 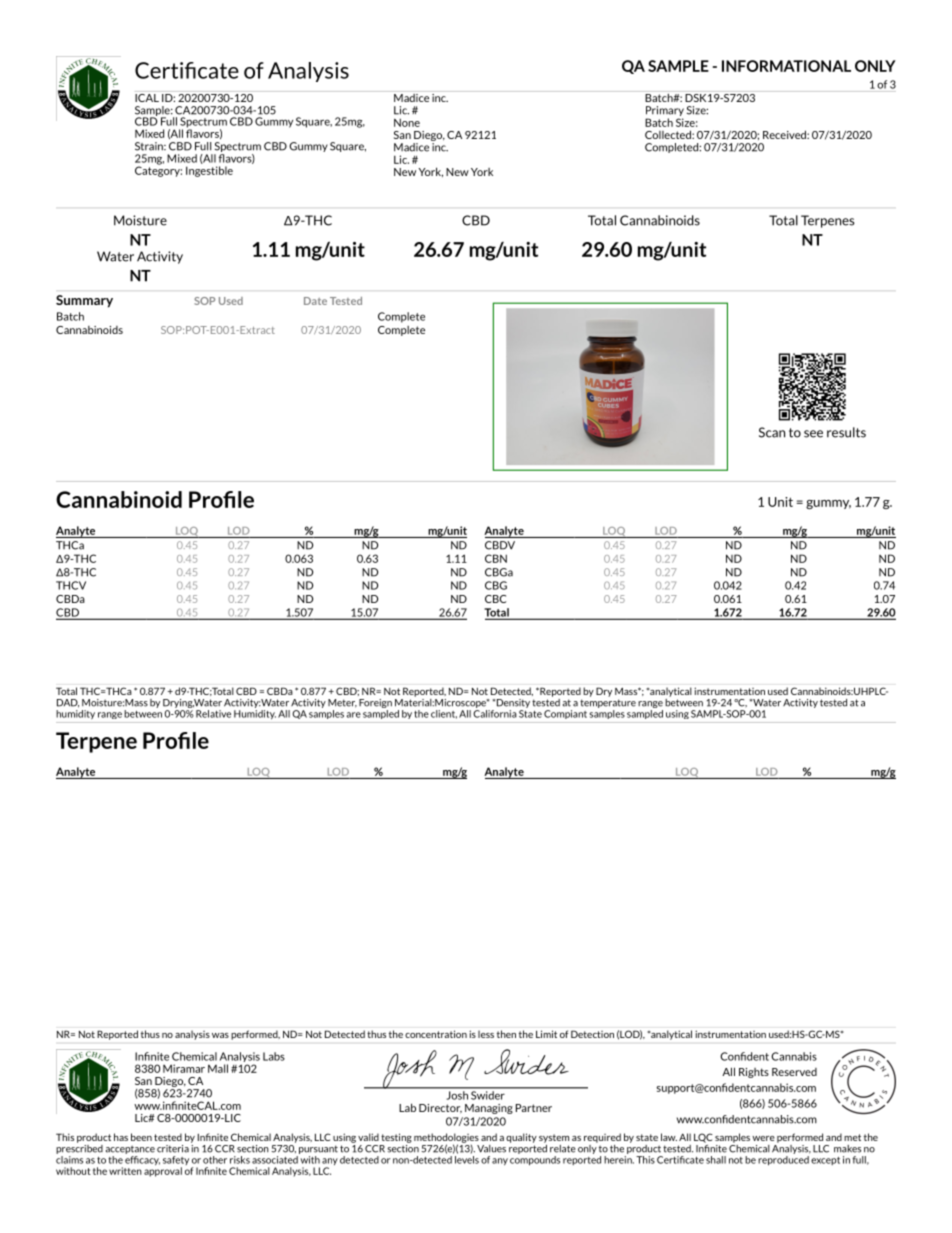 I want to click on None, so click(x=407, y=122).
